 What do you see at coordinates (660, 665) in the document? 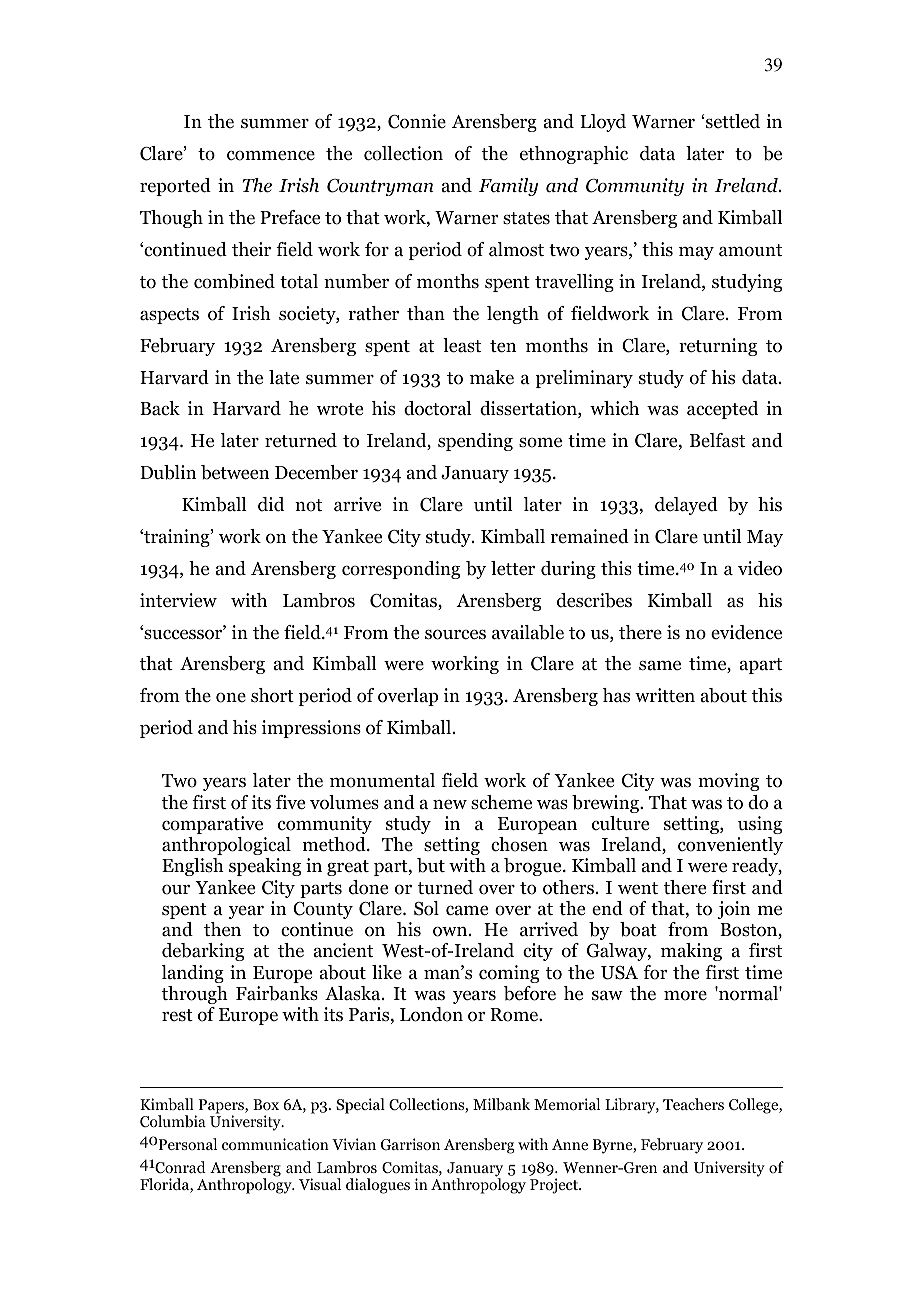
I see `same` at bounding box center [660, 665].
